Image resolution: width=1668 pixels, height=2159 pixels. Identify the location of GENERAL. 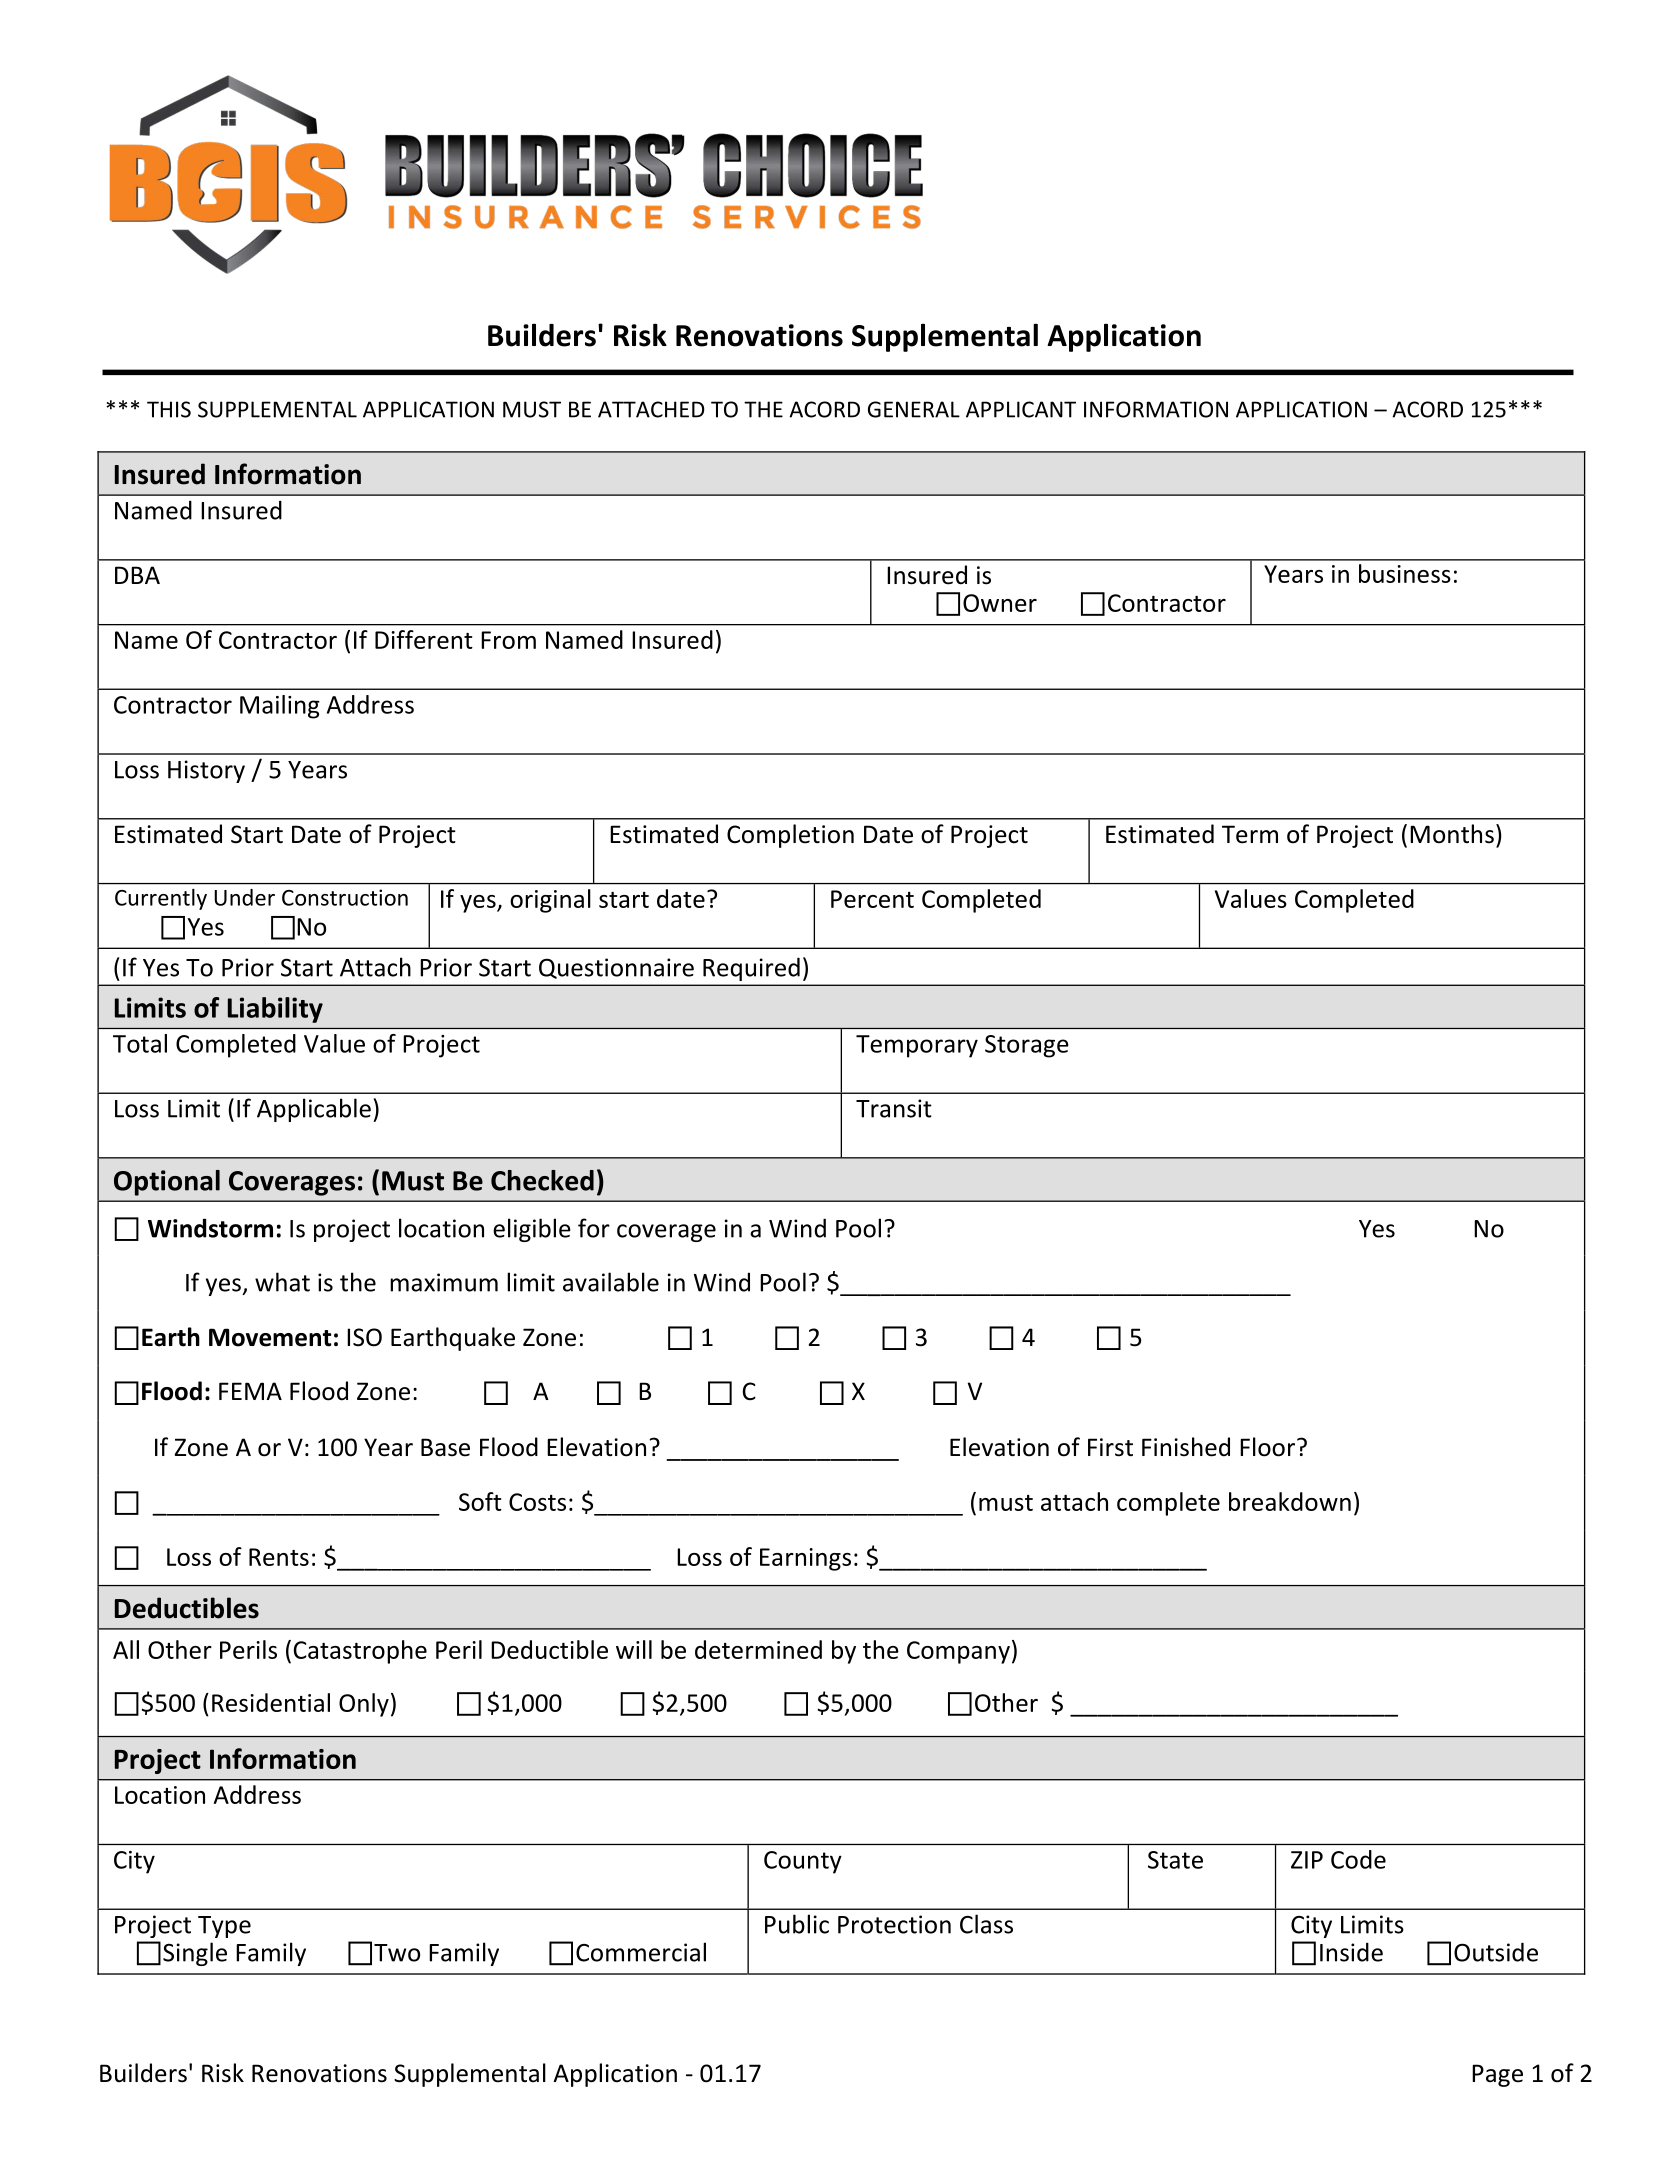
(914, 409).
